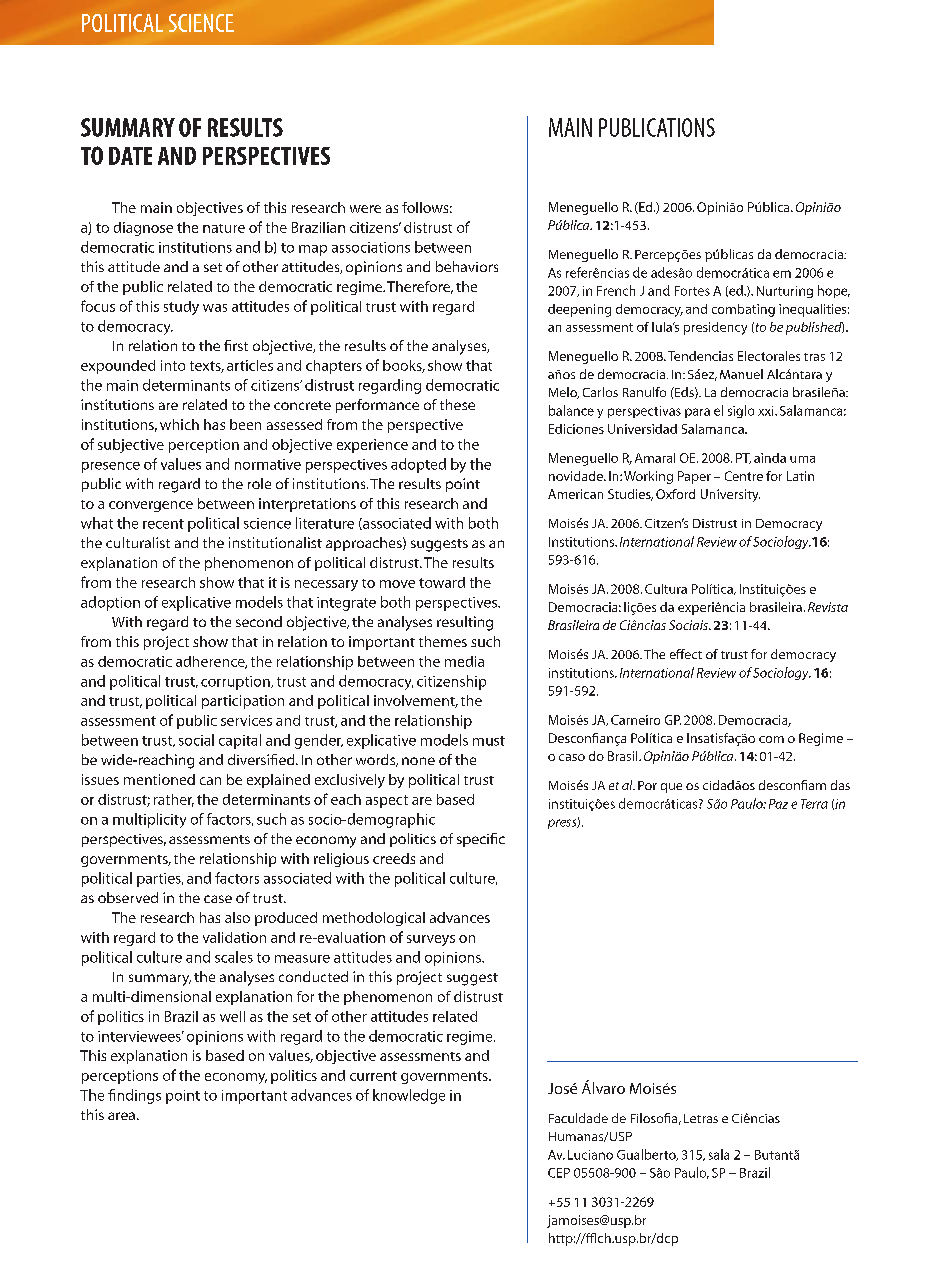 The width and height of the screenshot is (939, 1288). Describe the element at coordinates (151, 506) in the screenshot. I see `convergence` at that location.
